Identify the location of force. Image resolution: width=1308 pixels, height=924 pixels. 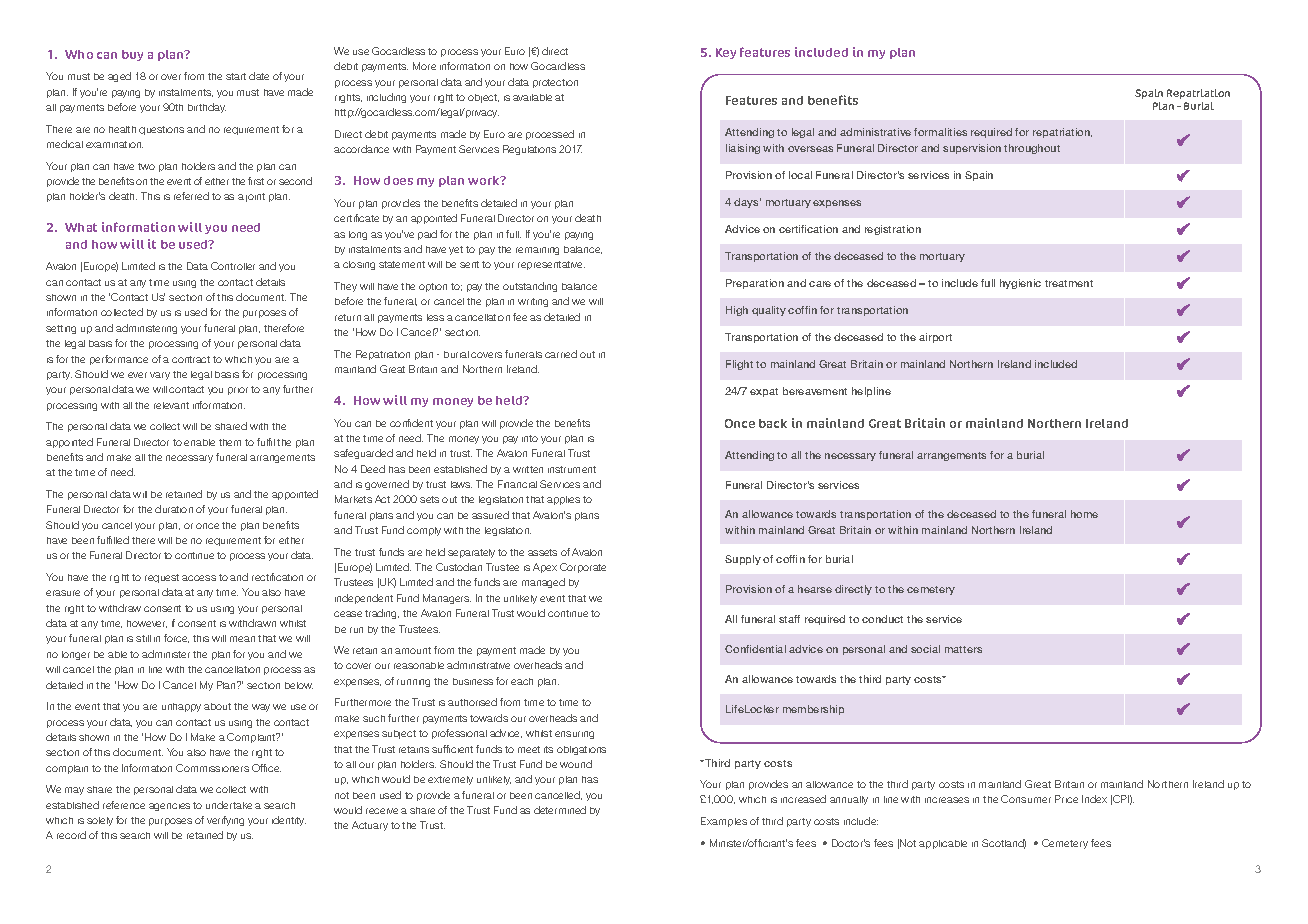
(176, 638).
